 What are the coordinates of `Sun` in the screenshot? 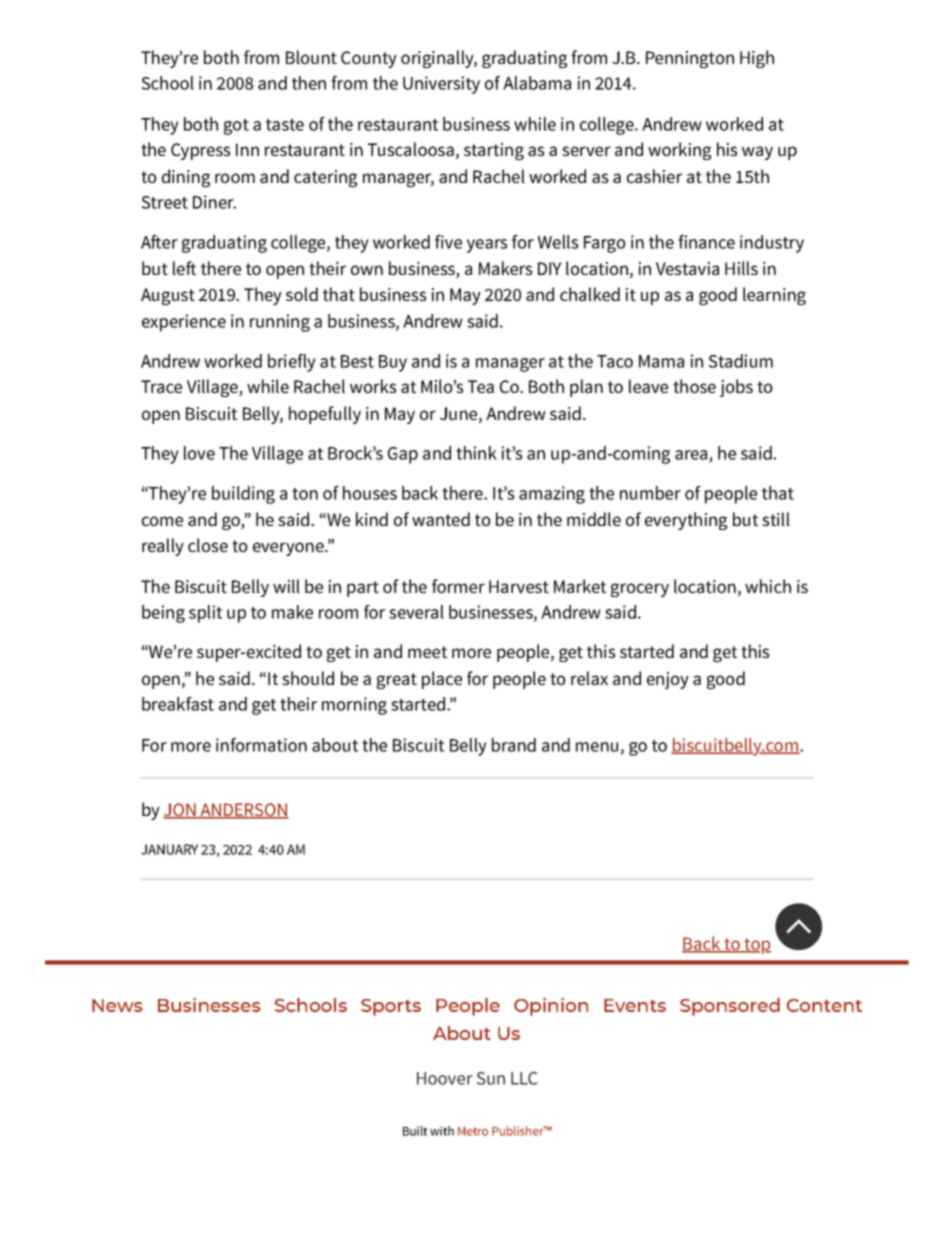 It's located at (491, 1078).
